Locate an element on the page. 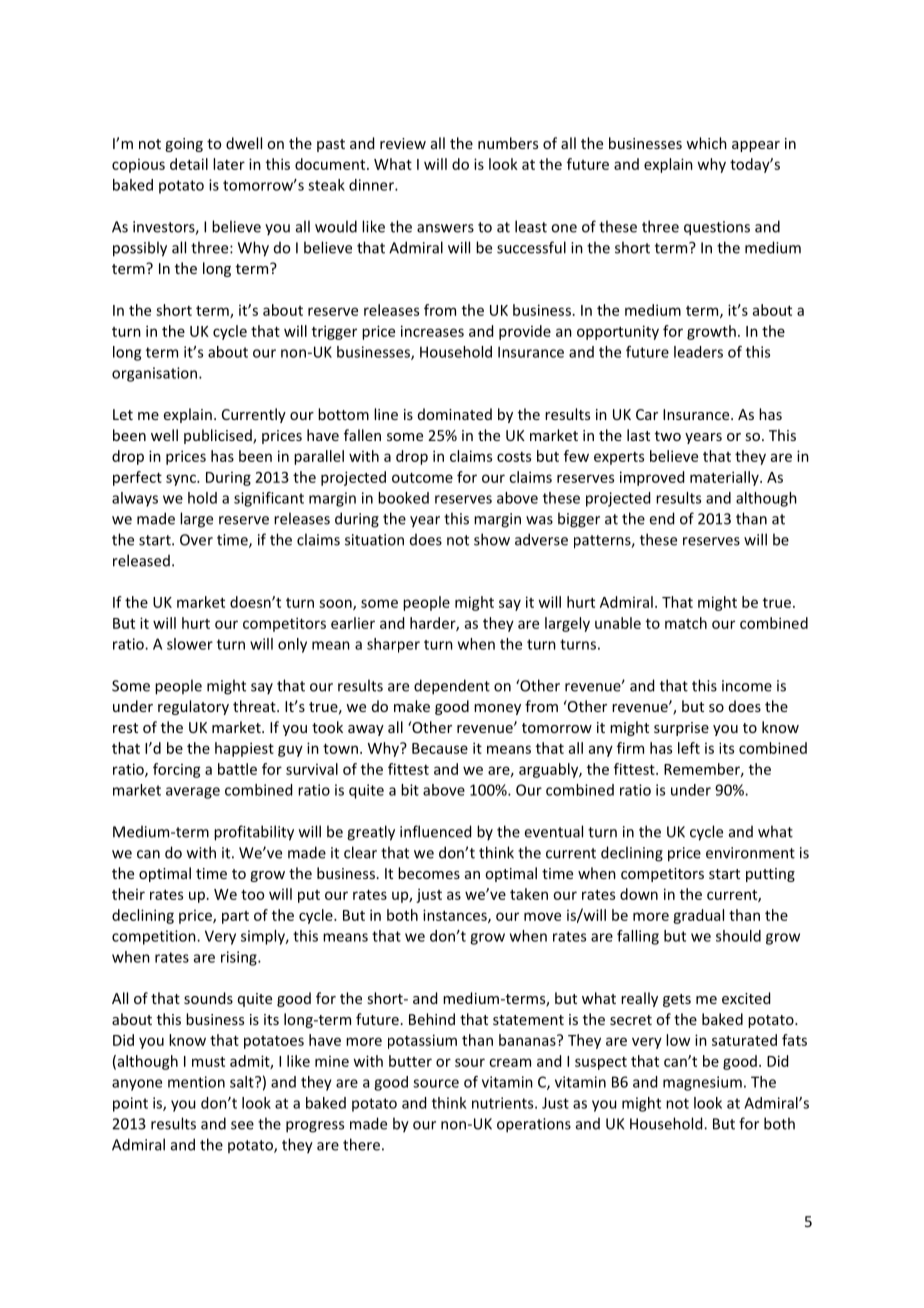 The height and width of the page is (1308, 924). which is located at coordinates (706, 143).
